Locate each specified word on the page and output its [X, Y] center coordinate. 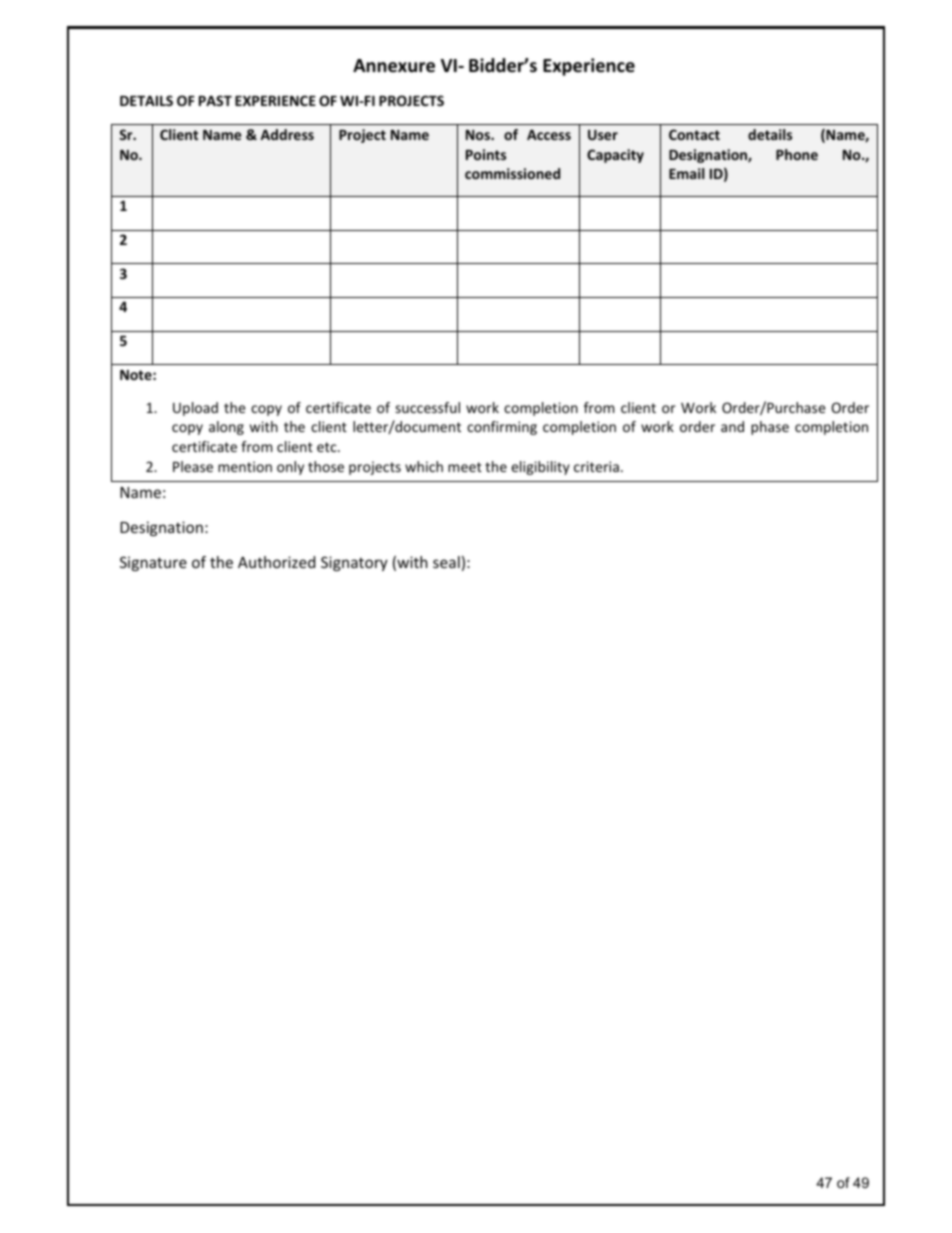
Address [287, 134]
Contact [694, 134]
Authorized [276, 562]
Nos [479, 135]
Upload [195, 409]
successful [427, 407]
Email [687, 173]
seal [446, 562]
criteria [596, 466]
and [732, 426]
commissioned [512, 173]
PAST [215, 100]
